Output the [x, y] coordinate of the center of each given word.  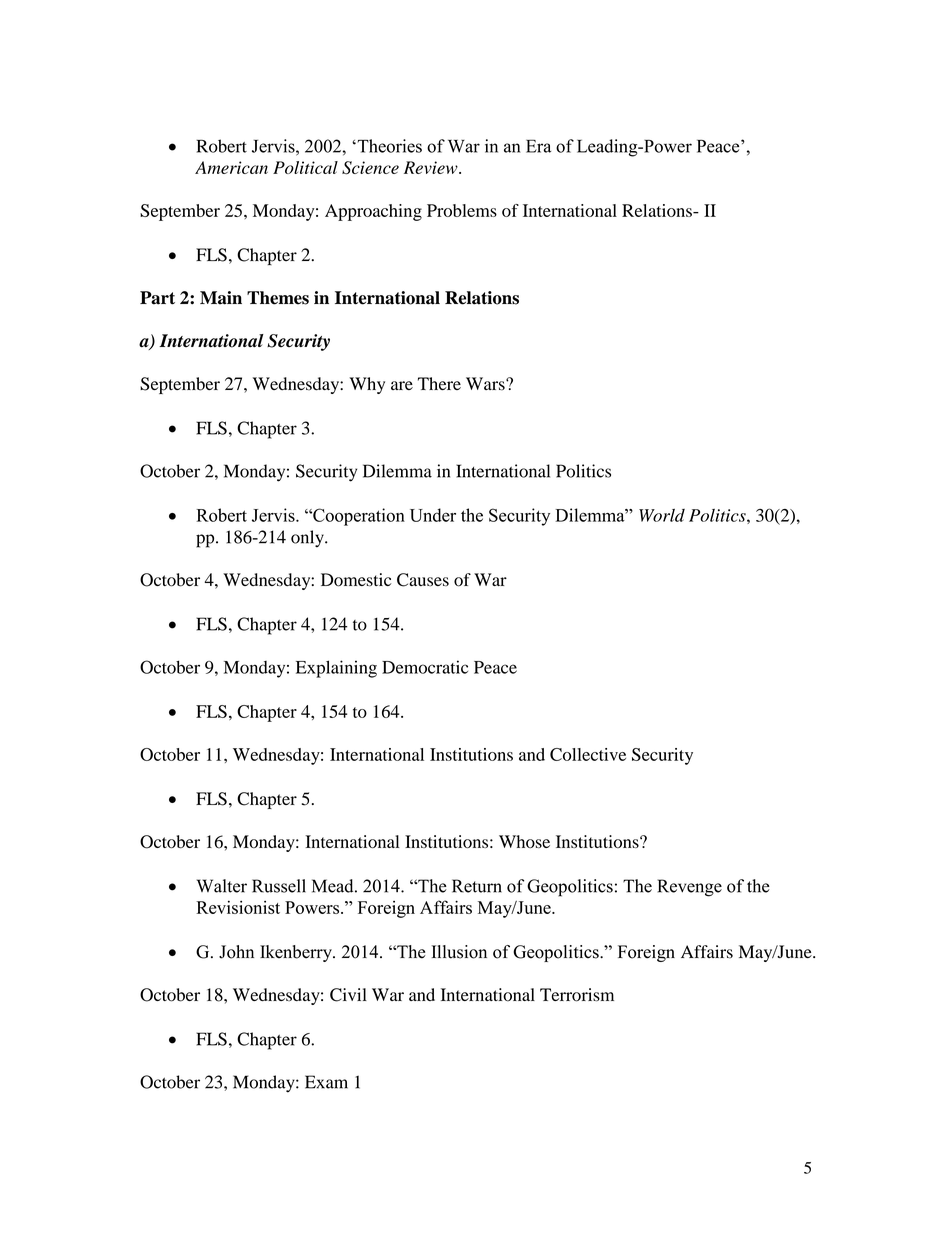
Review [432, 167]
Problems [462, 210]
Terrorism [577, 995]
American [231, 167]
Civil [348, 995]
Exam [326, 1082]
